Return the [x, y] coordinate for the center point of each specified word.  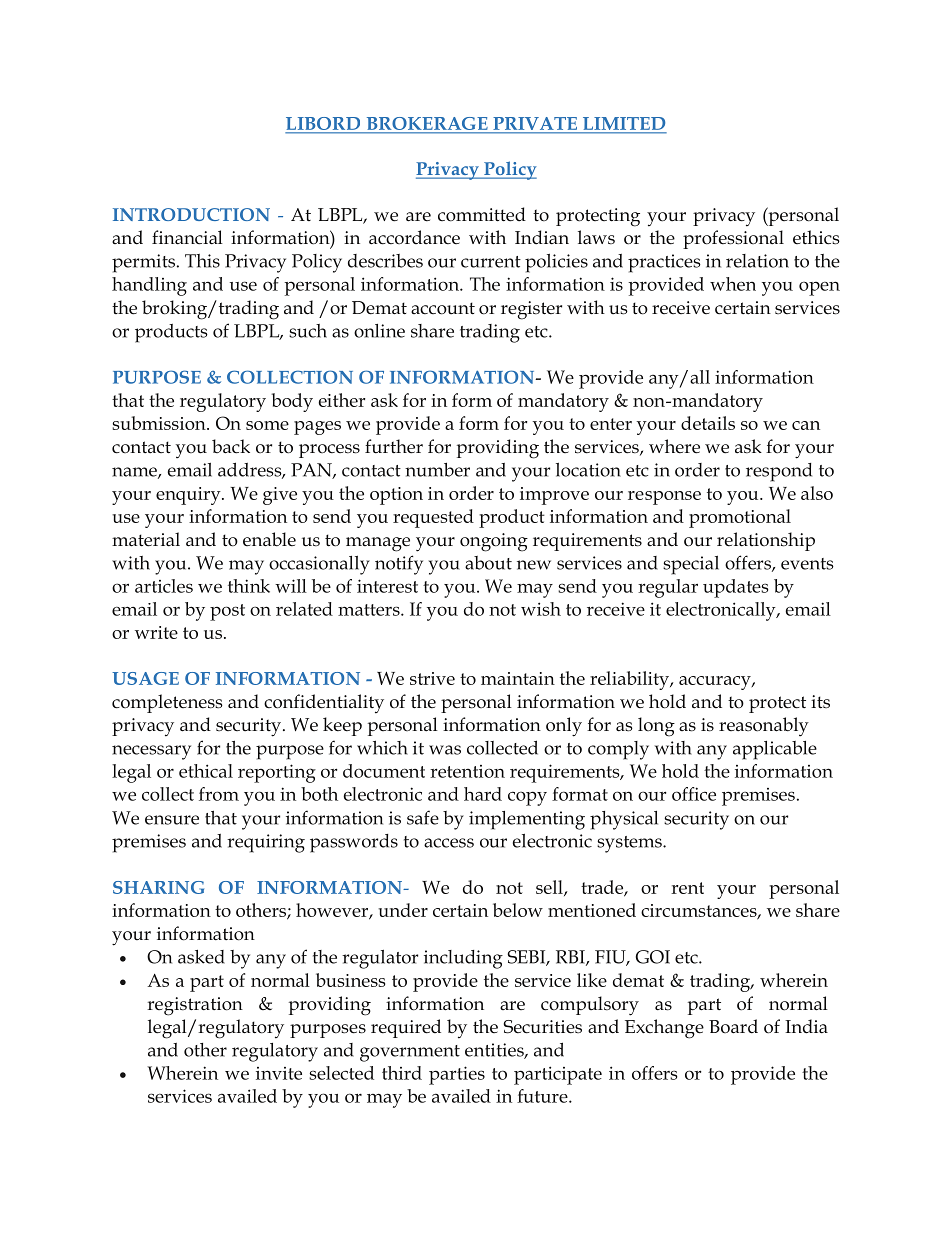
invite [279, 1073]
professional [733, 239]
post [227, 612]
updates [736, 588]
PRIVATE [535, 123]
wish [541, 609]
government [410, 1053]
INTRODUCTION [191, 214]
